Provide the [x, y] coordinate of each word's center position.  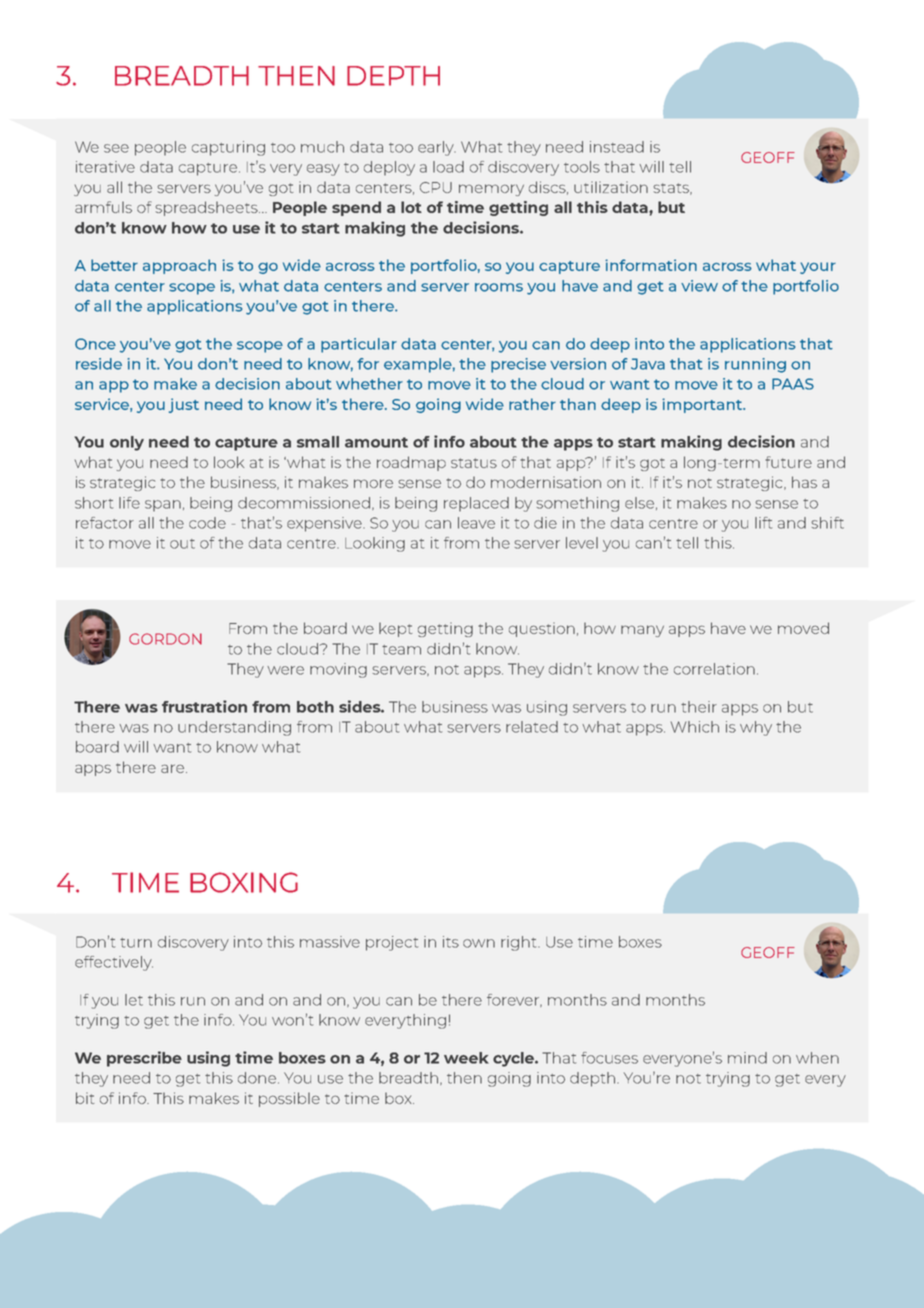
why [756, 728]
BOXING [244, 882]
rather [532, 404]
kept [396, 629]
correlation [714, 669]
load [448, 167]
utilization [611, 187]
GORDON [165, 639]
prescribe [144, 1059]
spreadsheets [207, 208]
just [184, 405]
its [451, 942]
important [703, 405]
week [466, 1058]
